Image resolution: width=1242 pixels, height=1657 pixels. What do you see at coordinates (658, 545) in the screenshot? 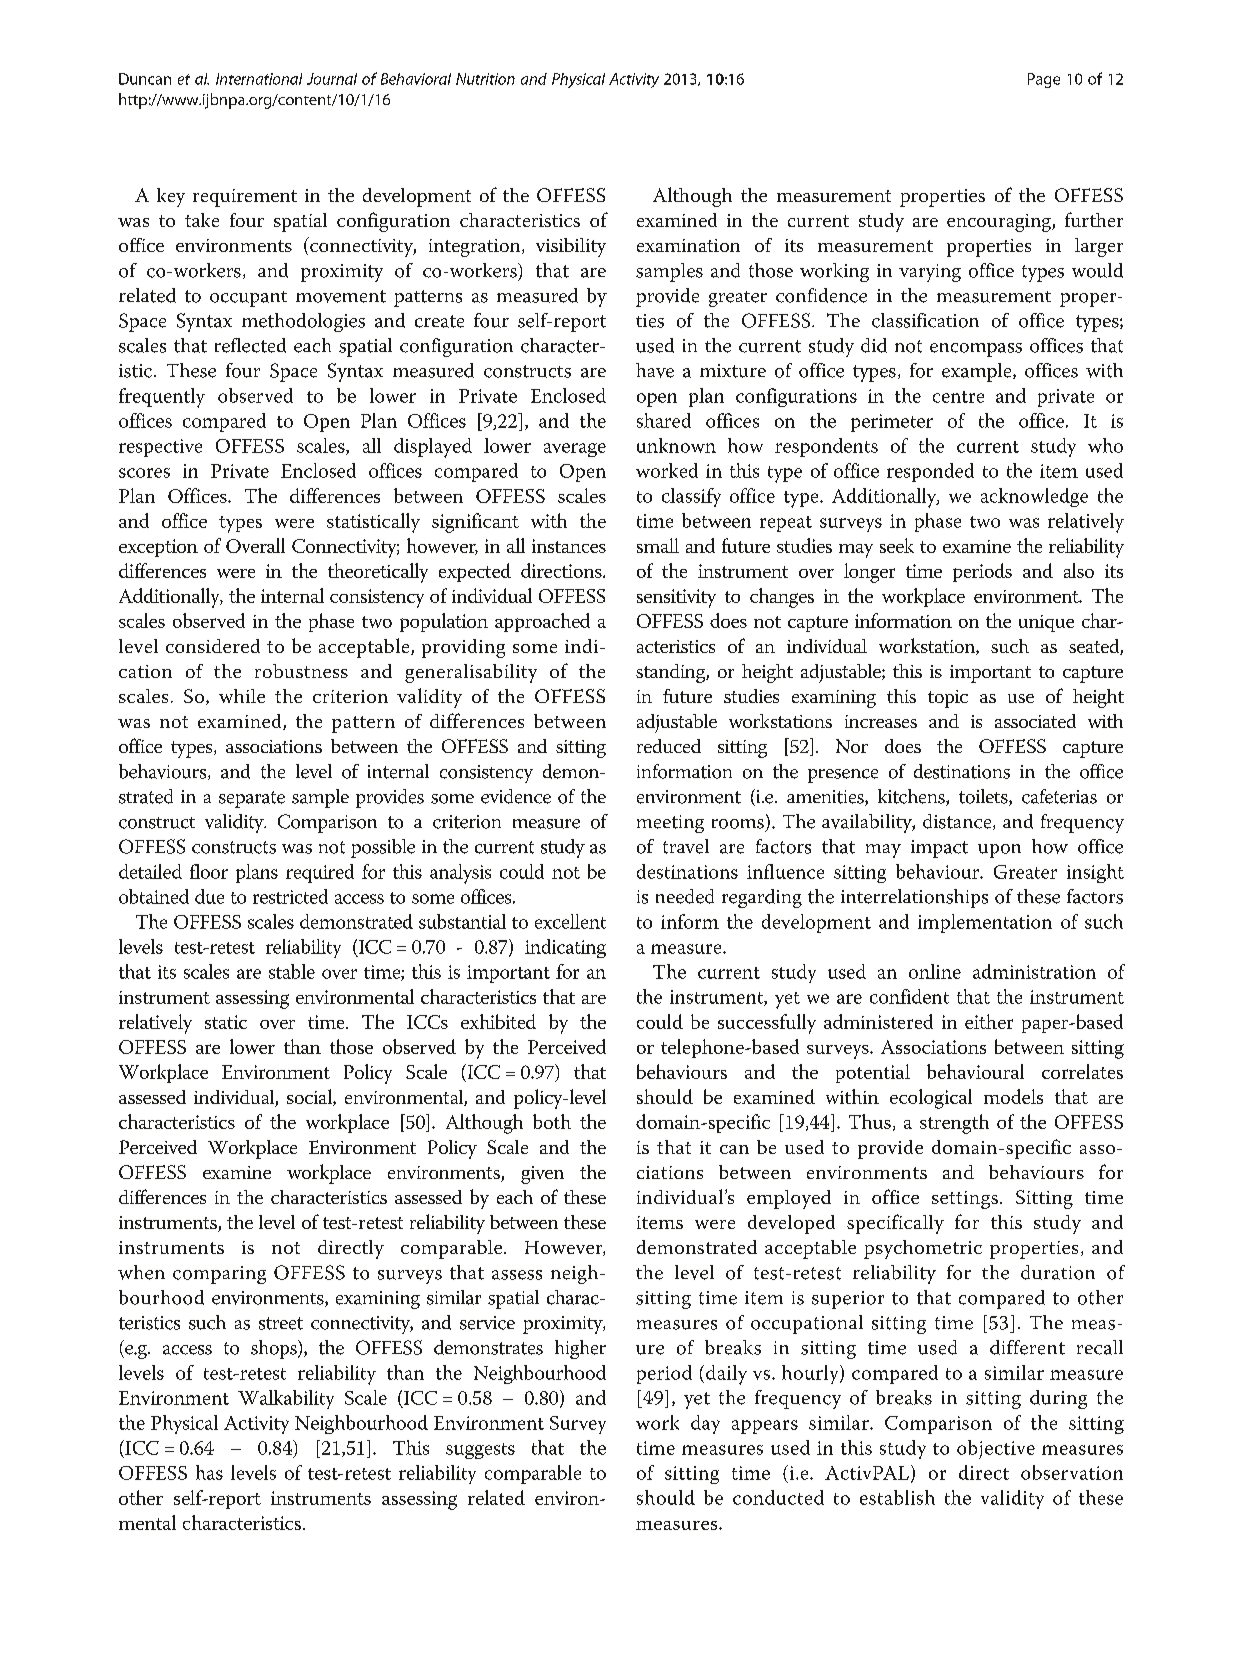
I see `small` at bounding box center [658, 545].
